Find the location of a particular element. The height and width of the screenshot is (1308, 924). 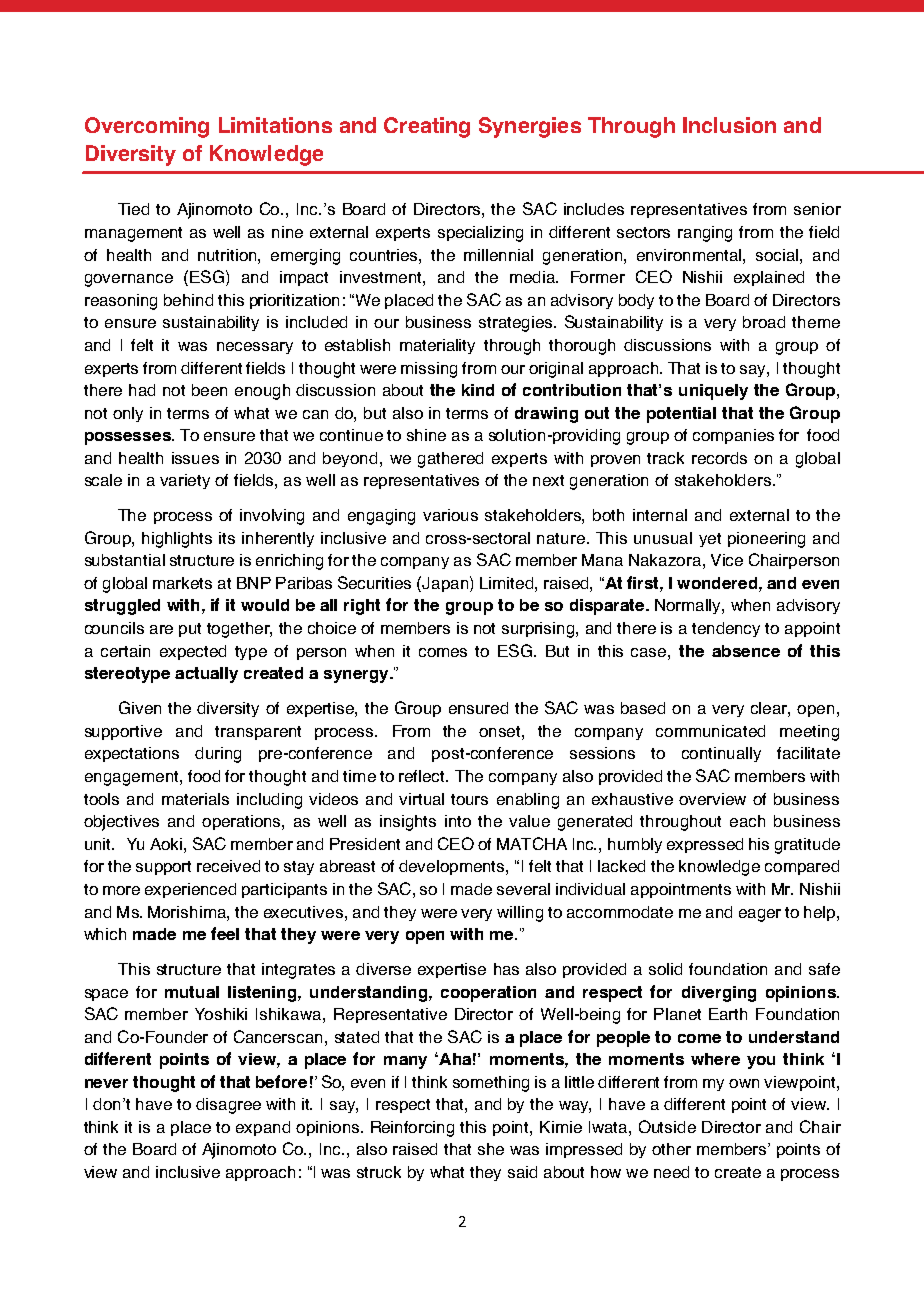

developments is located at coordinates (453, 867).
